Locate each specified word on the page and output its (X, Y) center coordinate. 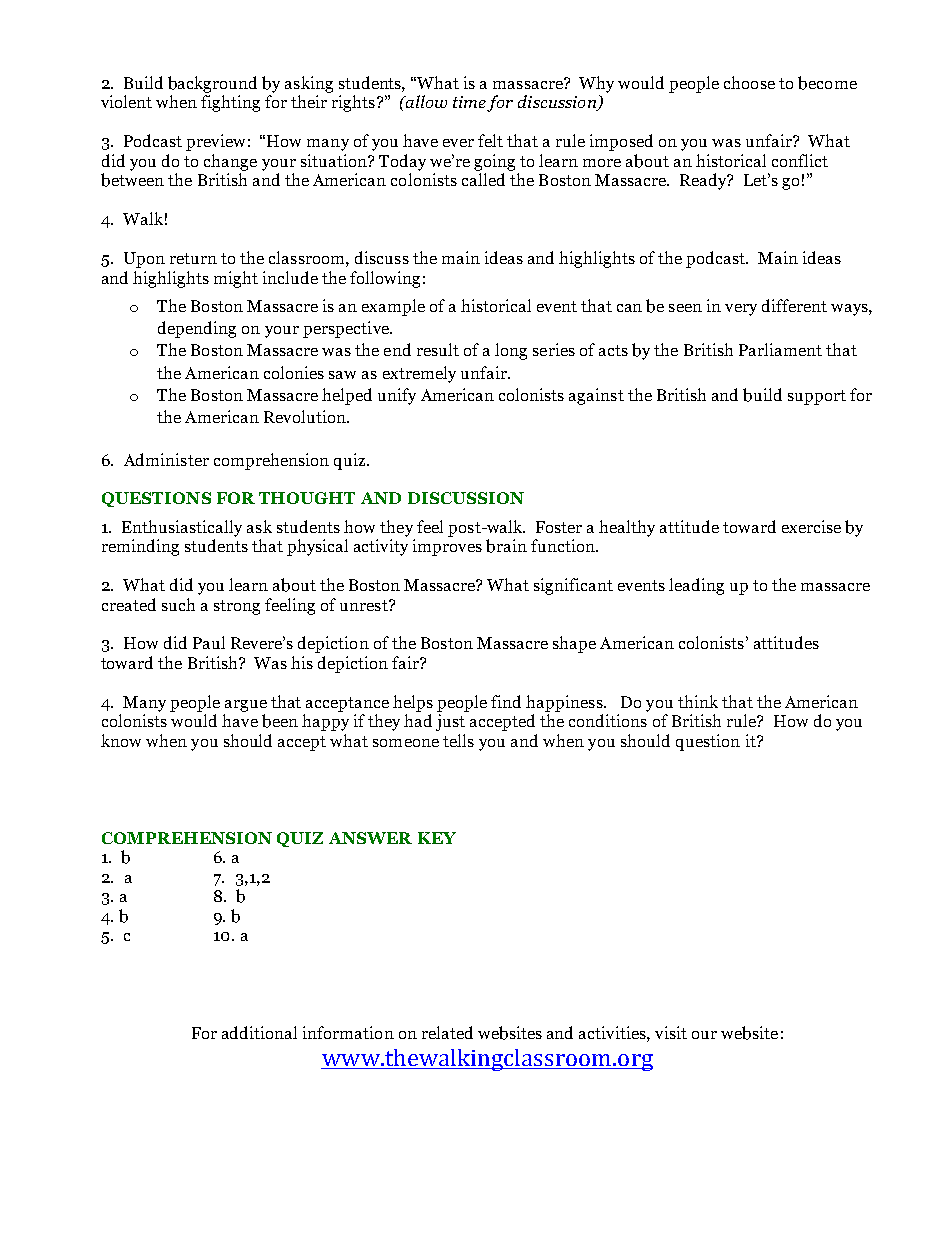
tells (458, 740)
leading (696, 586)
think (698, 701)
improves (447, 547)
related (447, 1032)
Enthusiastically (182, 528)
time (469, 102)
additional (259, 1032)
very (741, 310)
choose (749, 82)
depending (197, 329)
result (438, 349)
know (121, 740)
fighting (230, 103)
